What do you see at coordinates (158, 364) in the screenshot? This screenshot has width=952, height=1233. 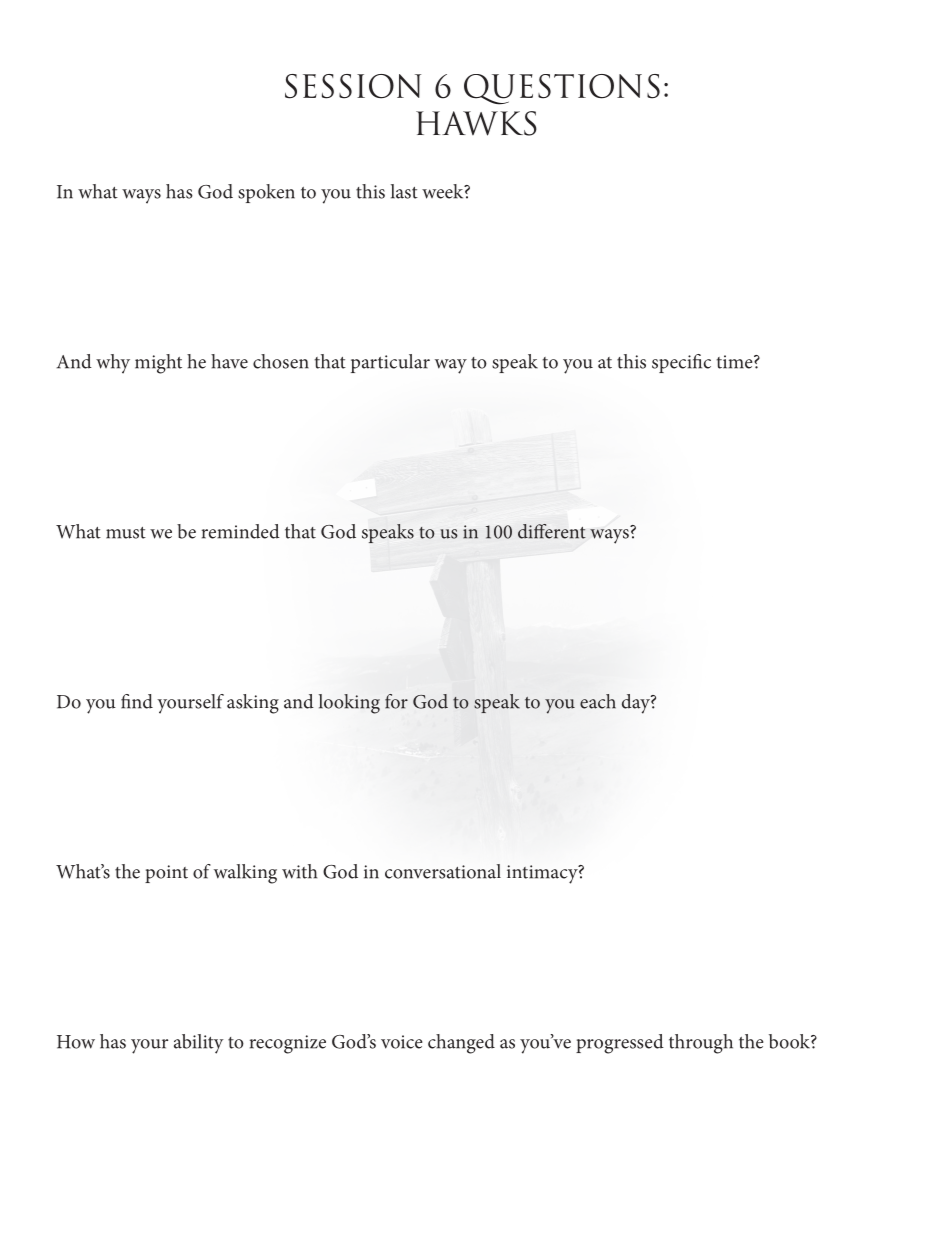 I see `might` at bounding box center [158, 364].
